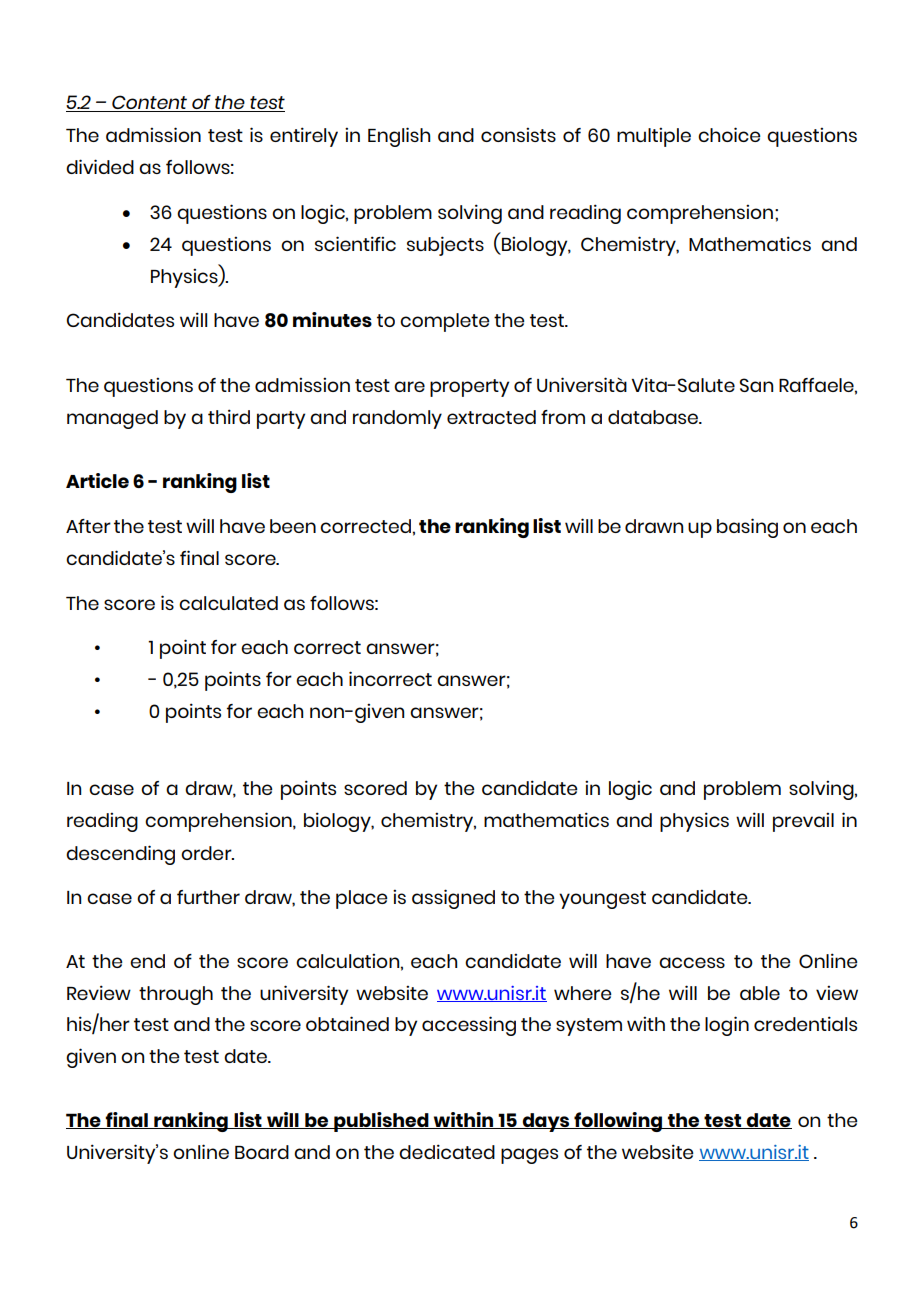 The height and width of the page is (1308, 924). Describe the element at coordinates (491, 417) in the page. I see `extracted` at that location.
